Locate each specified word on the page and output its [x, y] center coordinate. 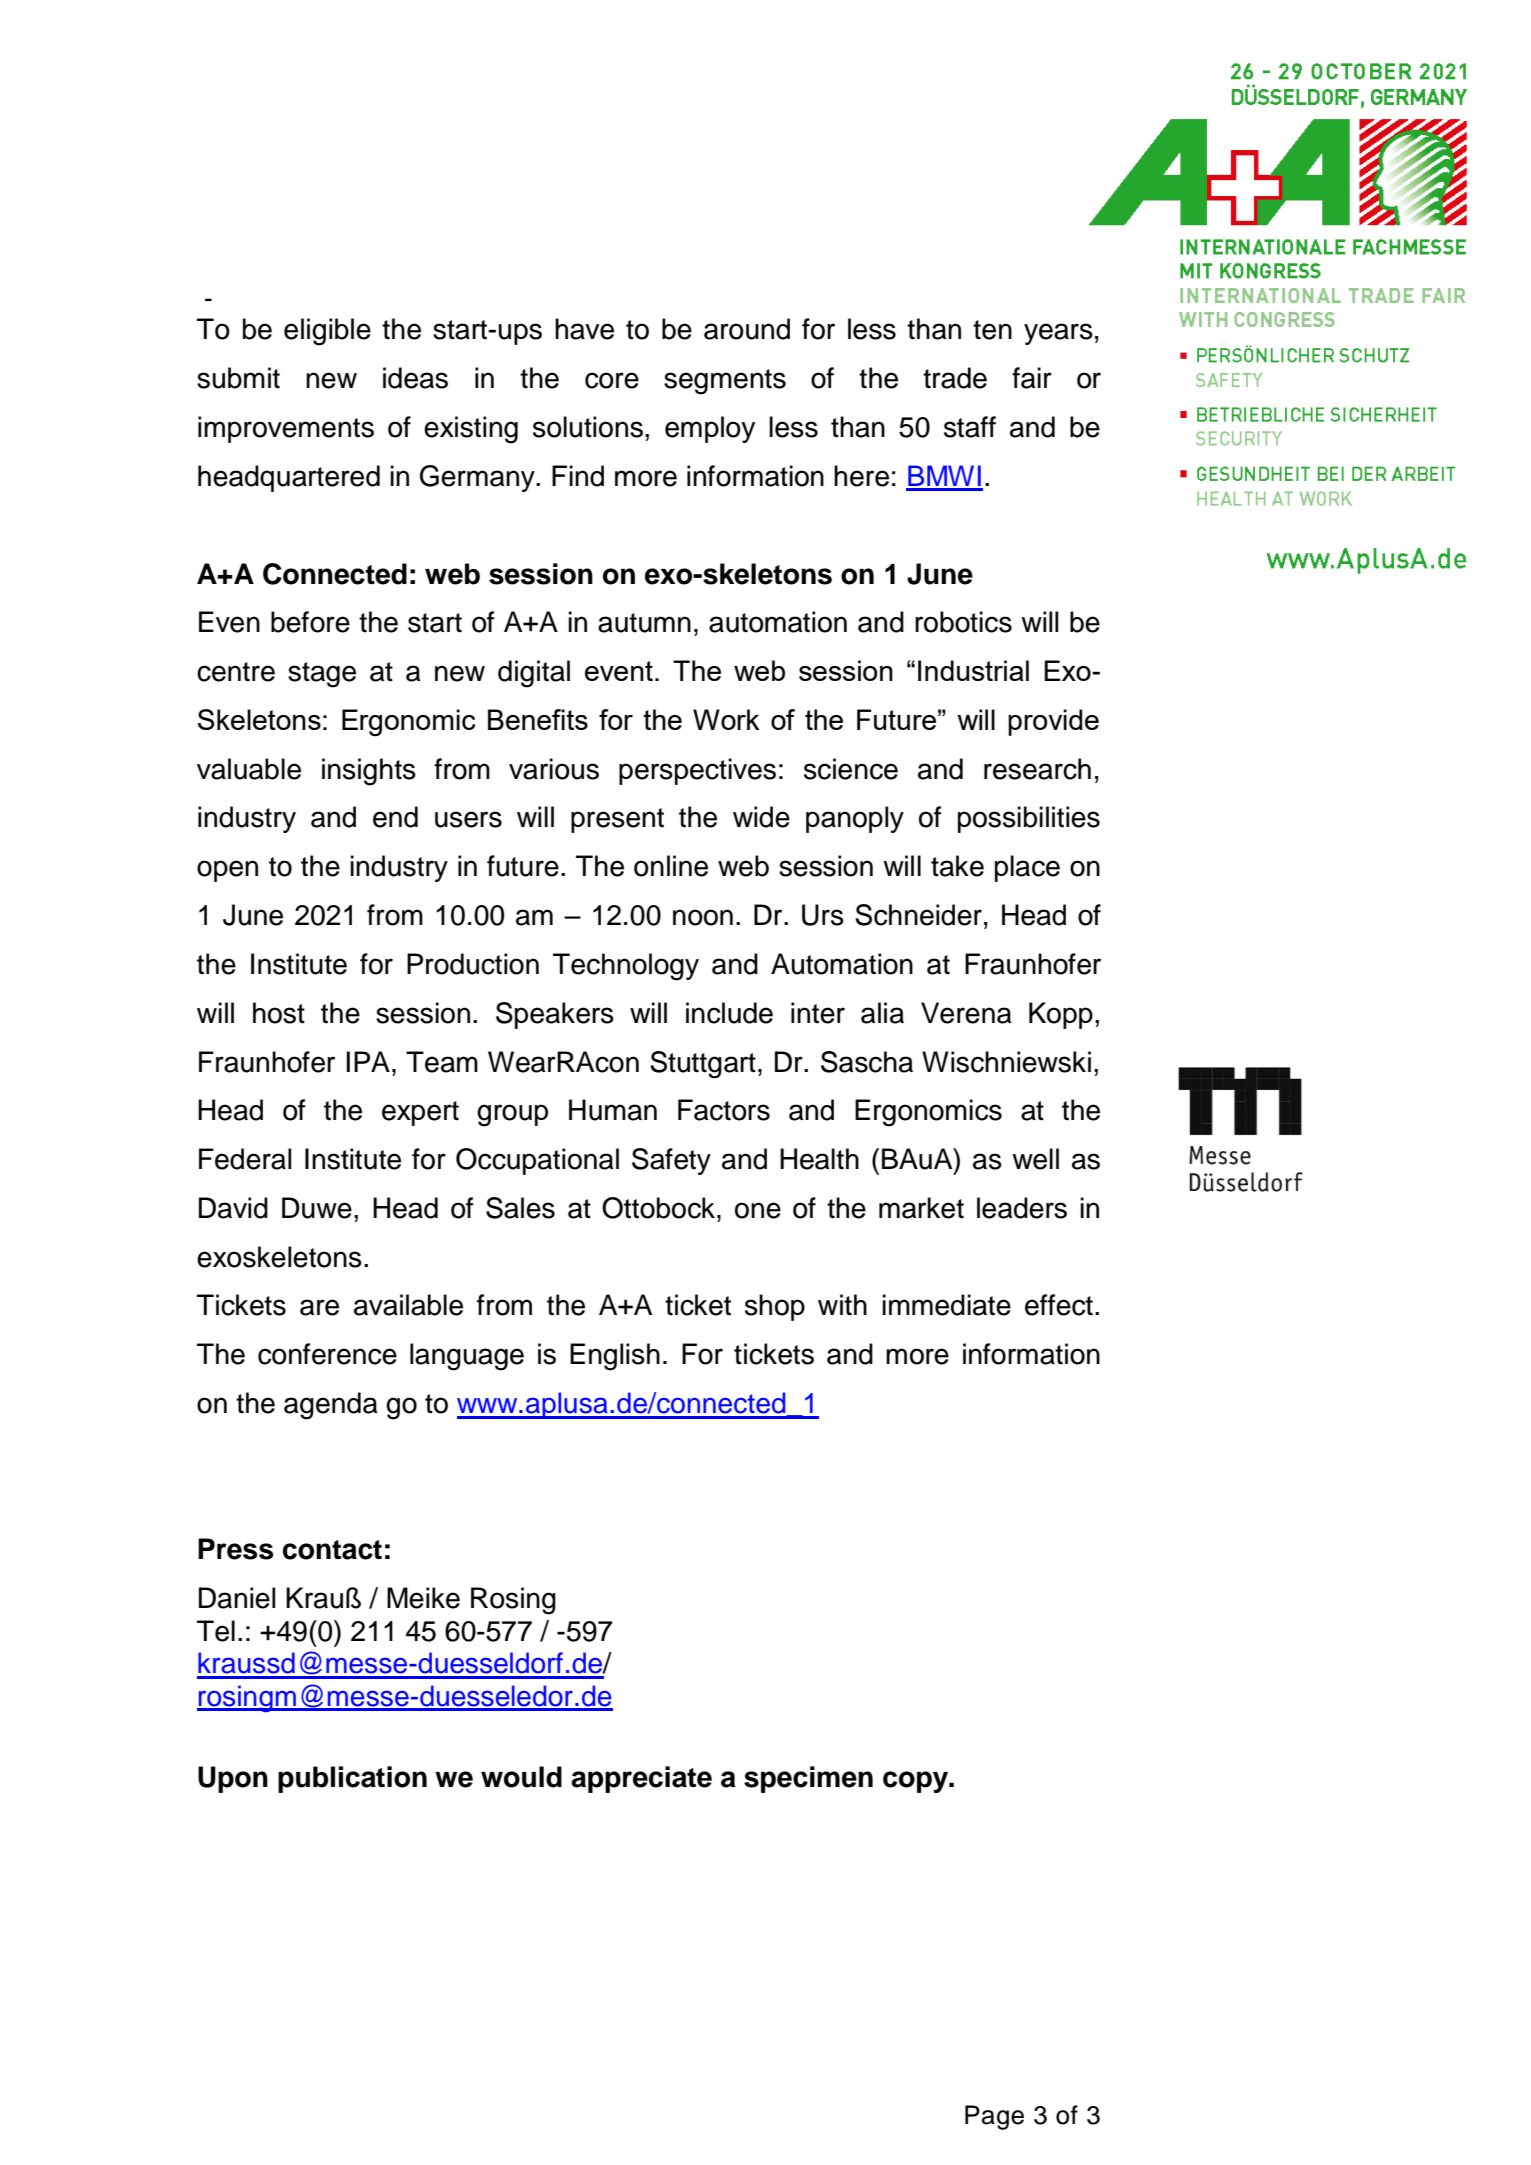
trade [955, 378]
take [957, 866]
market [921, 1208]
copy [917, 1782]
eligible [327, 332]
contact [332, 1550]
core [612, 380]
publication [352, 1779]
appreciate [641, 1779]
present [617, 820]
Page [994, 2117]
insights [369, 772]
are [319, 1307]
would [521, 1777]
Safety [671, 1161]
